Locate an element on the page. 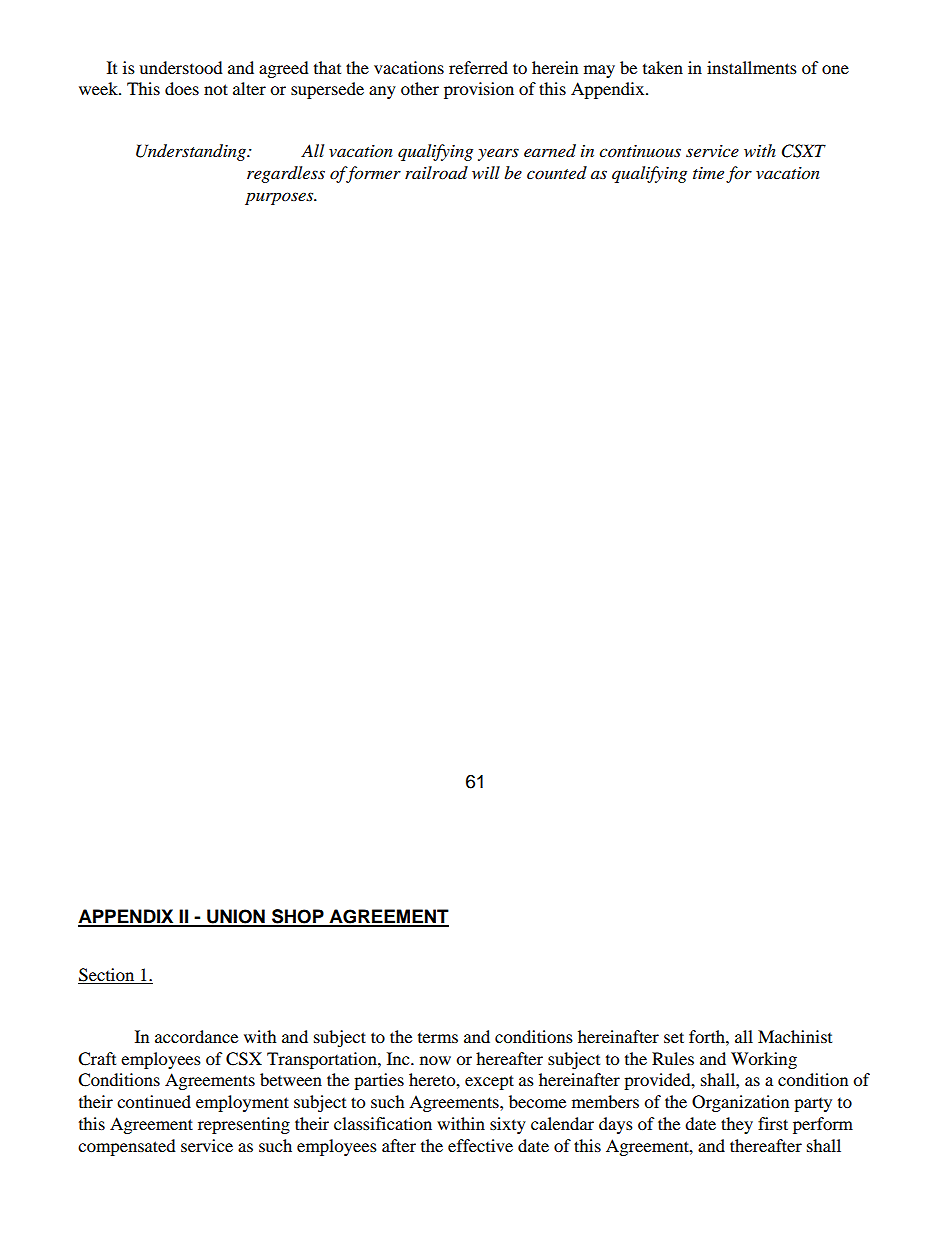 The height and width of the image is (1233, 952). continued is located at coordinates (154, 1101).
